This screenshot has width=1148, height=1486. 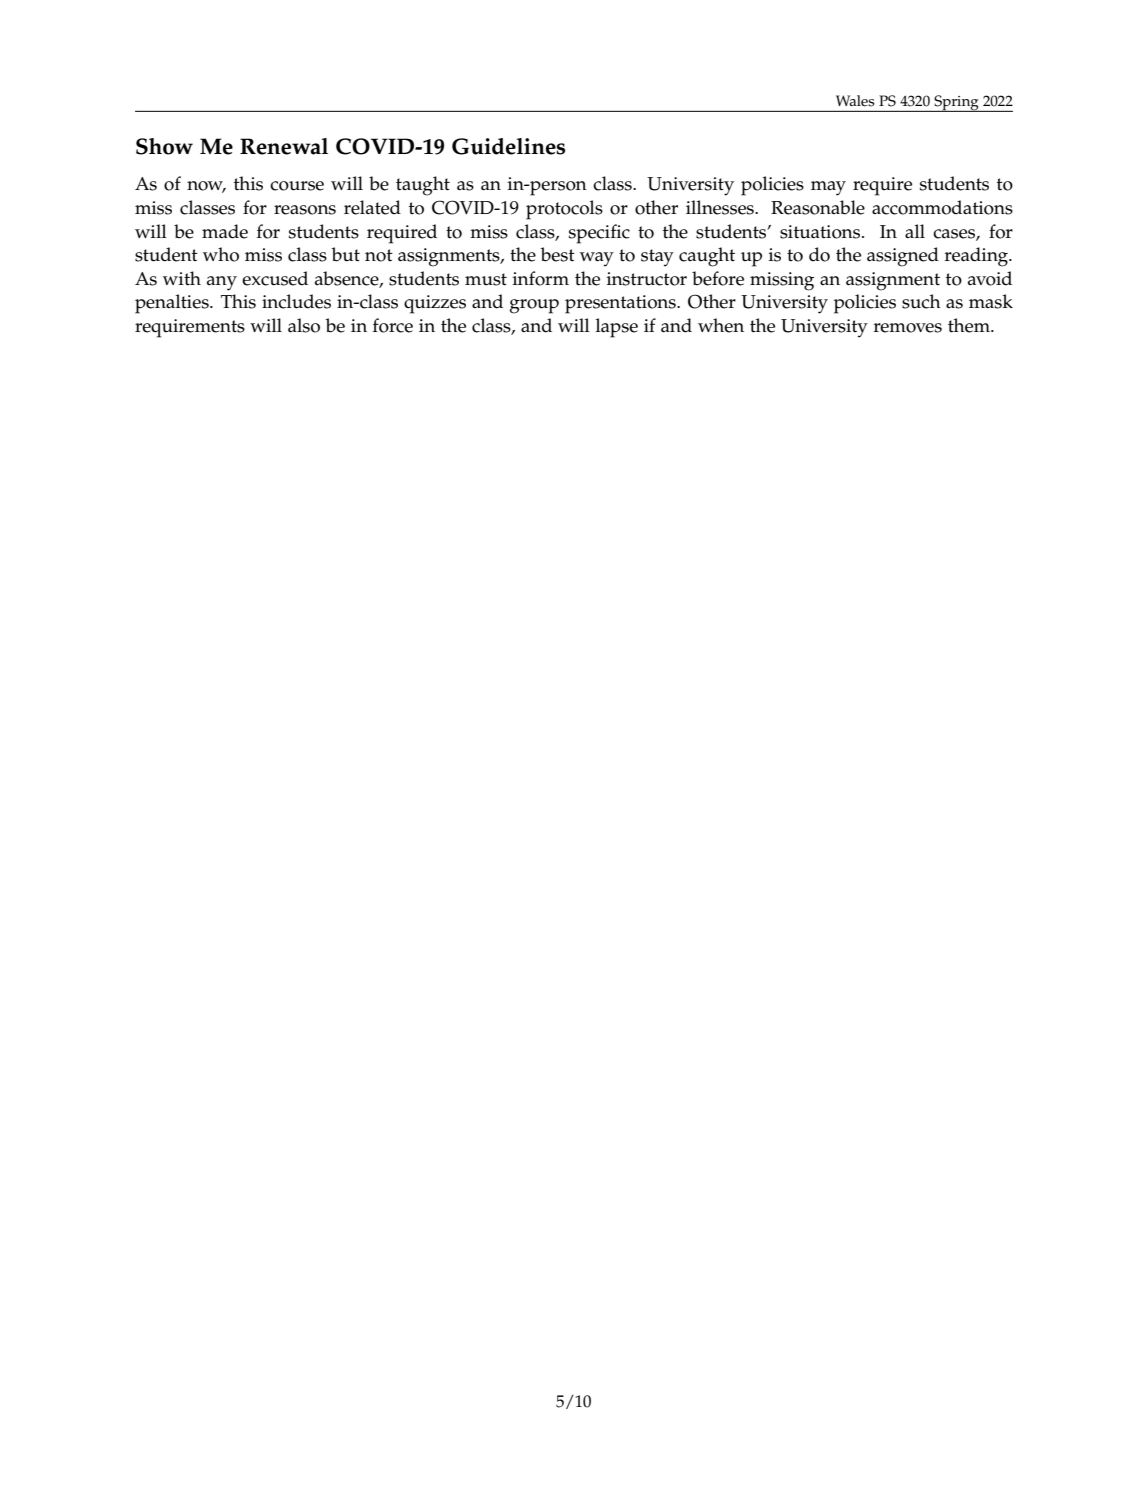 What do you see at coordinates (164, 146) in the screenshot?
I see `Show` at bounding box center [164, 146].
